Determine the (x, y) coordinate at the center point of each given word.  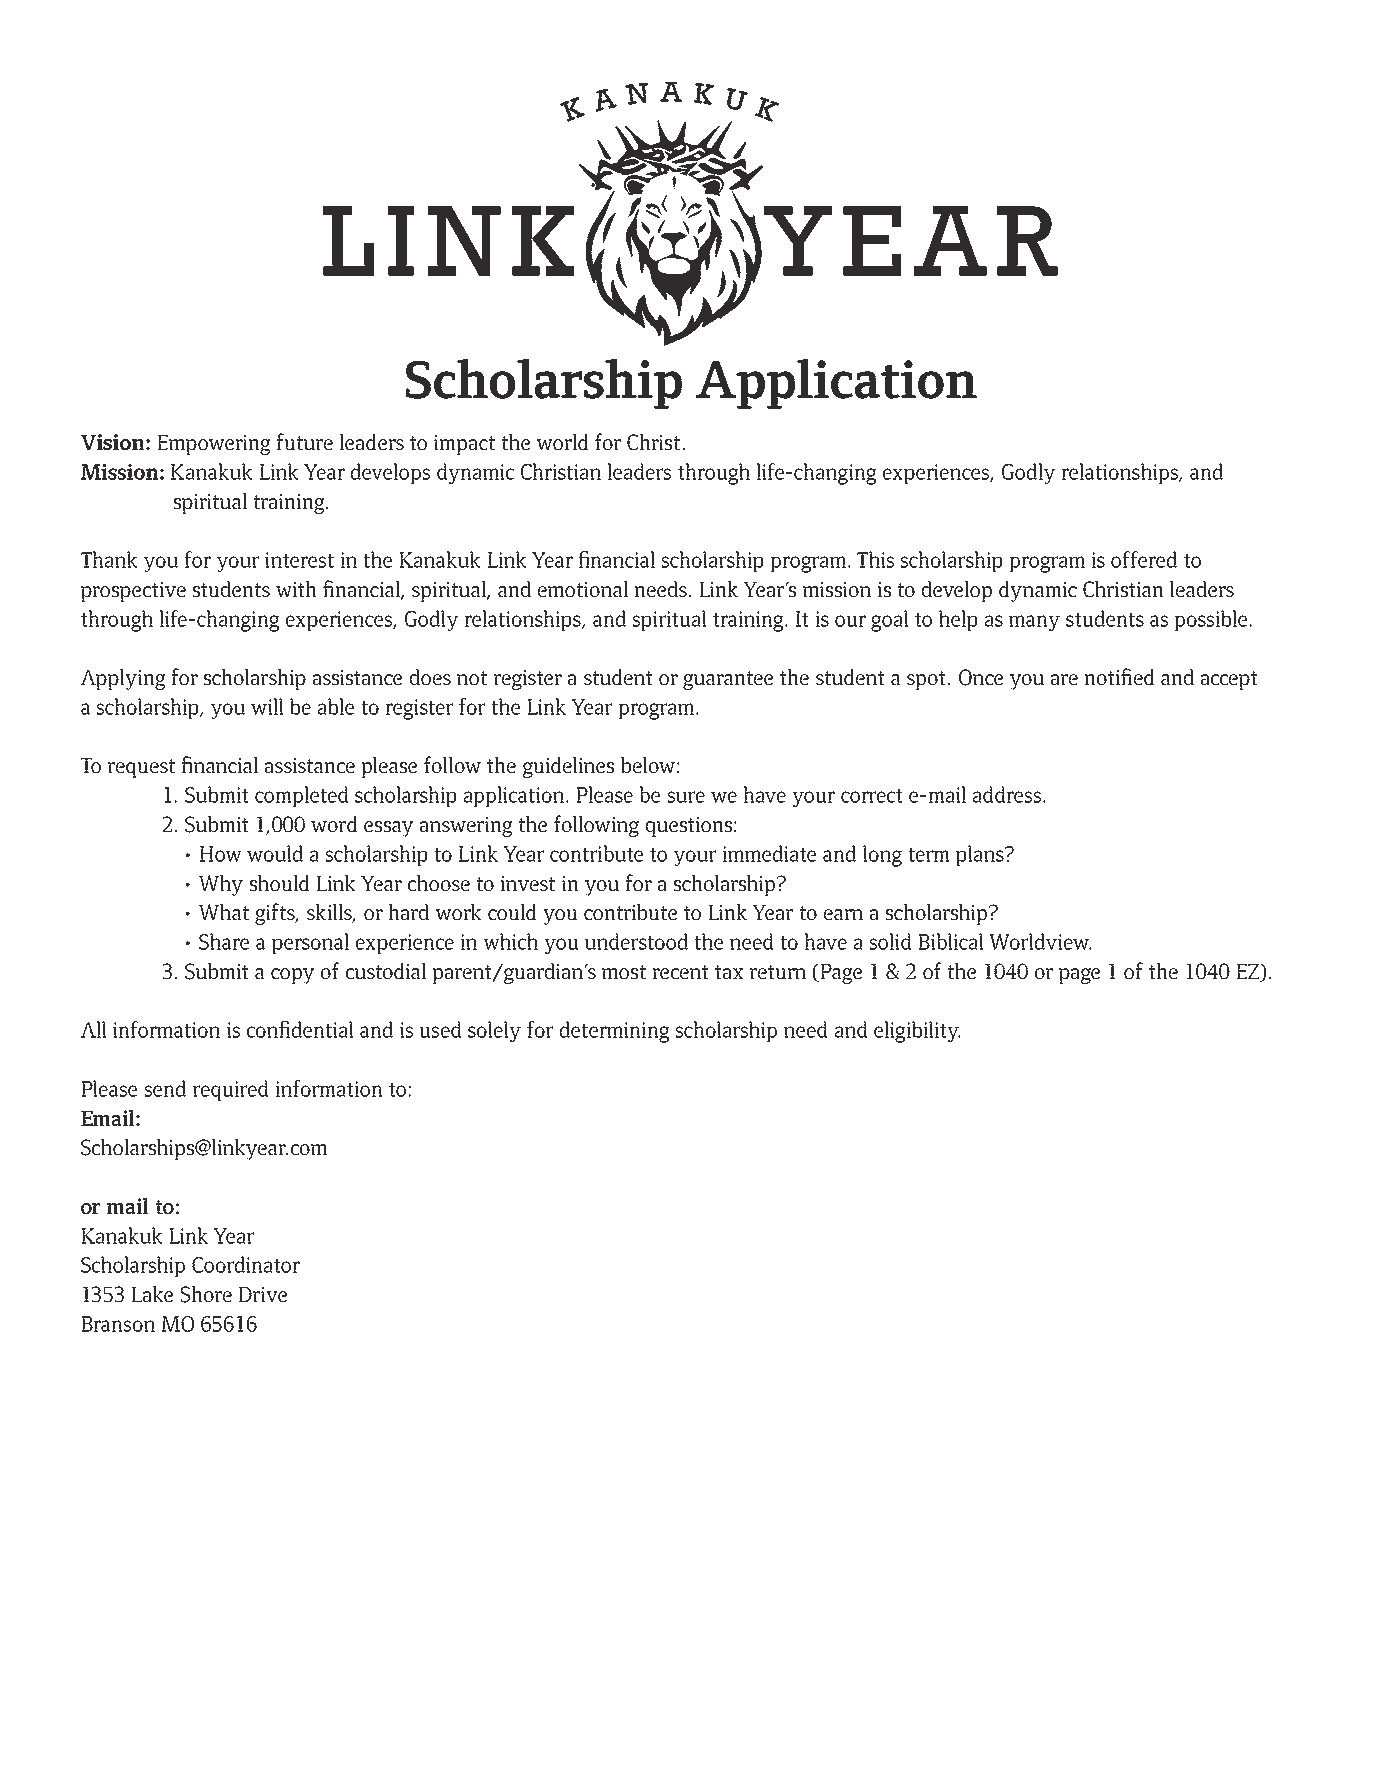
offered (1144, 559)
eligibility (917, 1032)
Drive (263, 1294)
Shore (206, 1294)
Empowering (214, 445)
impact (464, 445)
